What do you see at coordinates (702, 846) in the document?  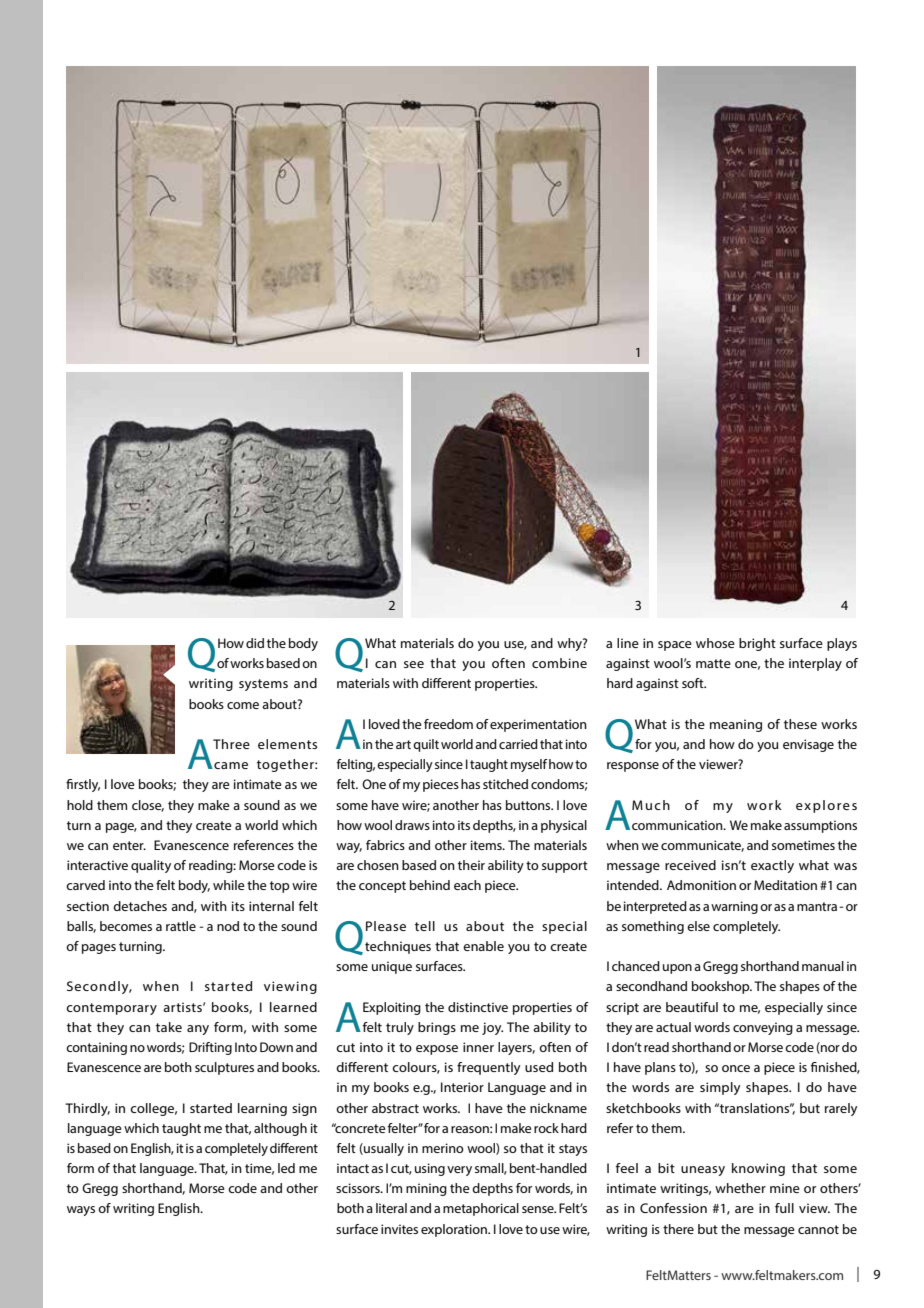 I see `communicate` at bounding box center [702, 846].
